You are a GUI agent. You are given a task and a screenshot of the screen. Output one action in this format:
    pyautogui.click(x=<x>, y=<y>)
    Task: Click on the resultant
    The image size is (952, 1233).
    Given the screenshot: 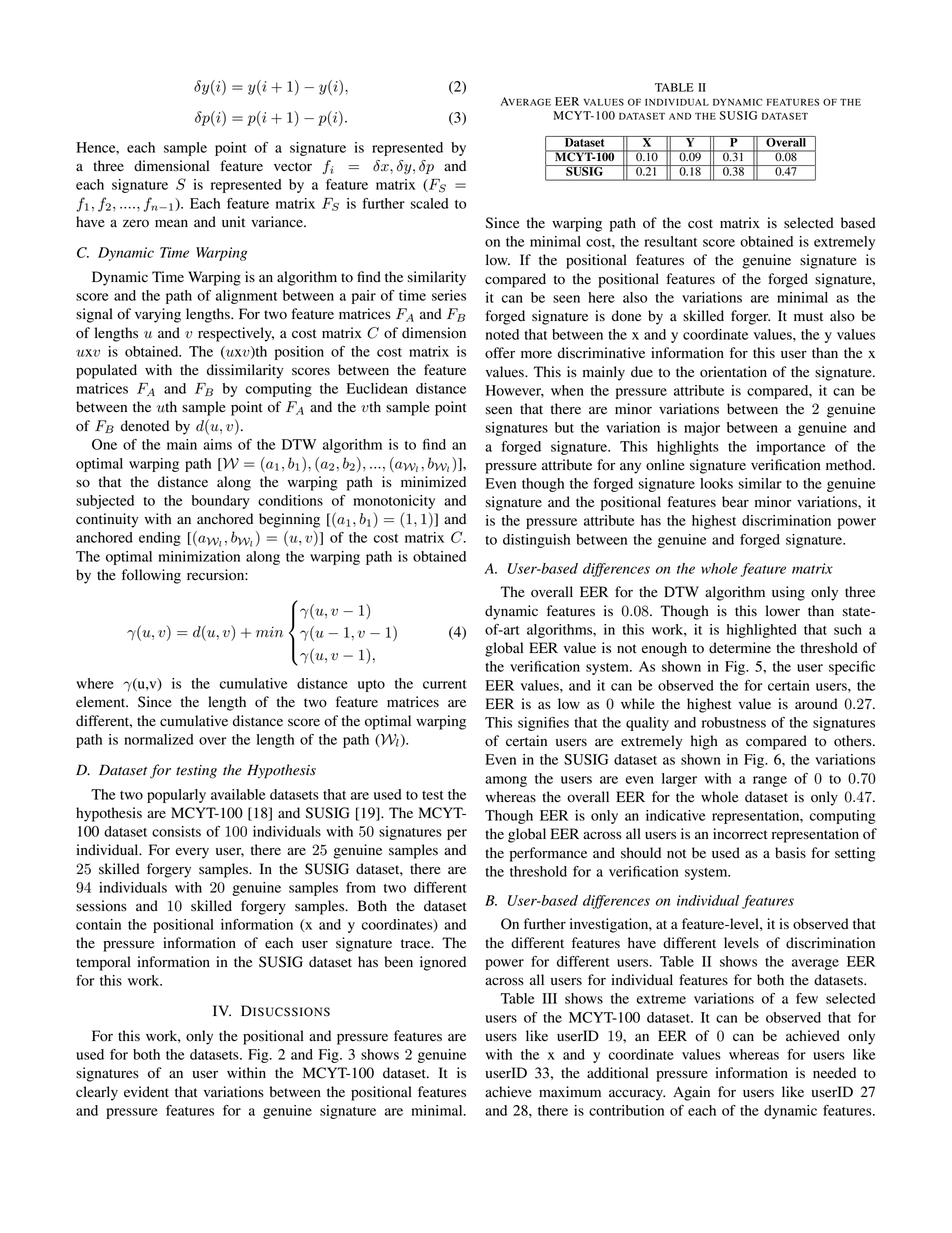 What is the action you would take?
    pyautogui.click(x=670, y=241)
